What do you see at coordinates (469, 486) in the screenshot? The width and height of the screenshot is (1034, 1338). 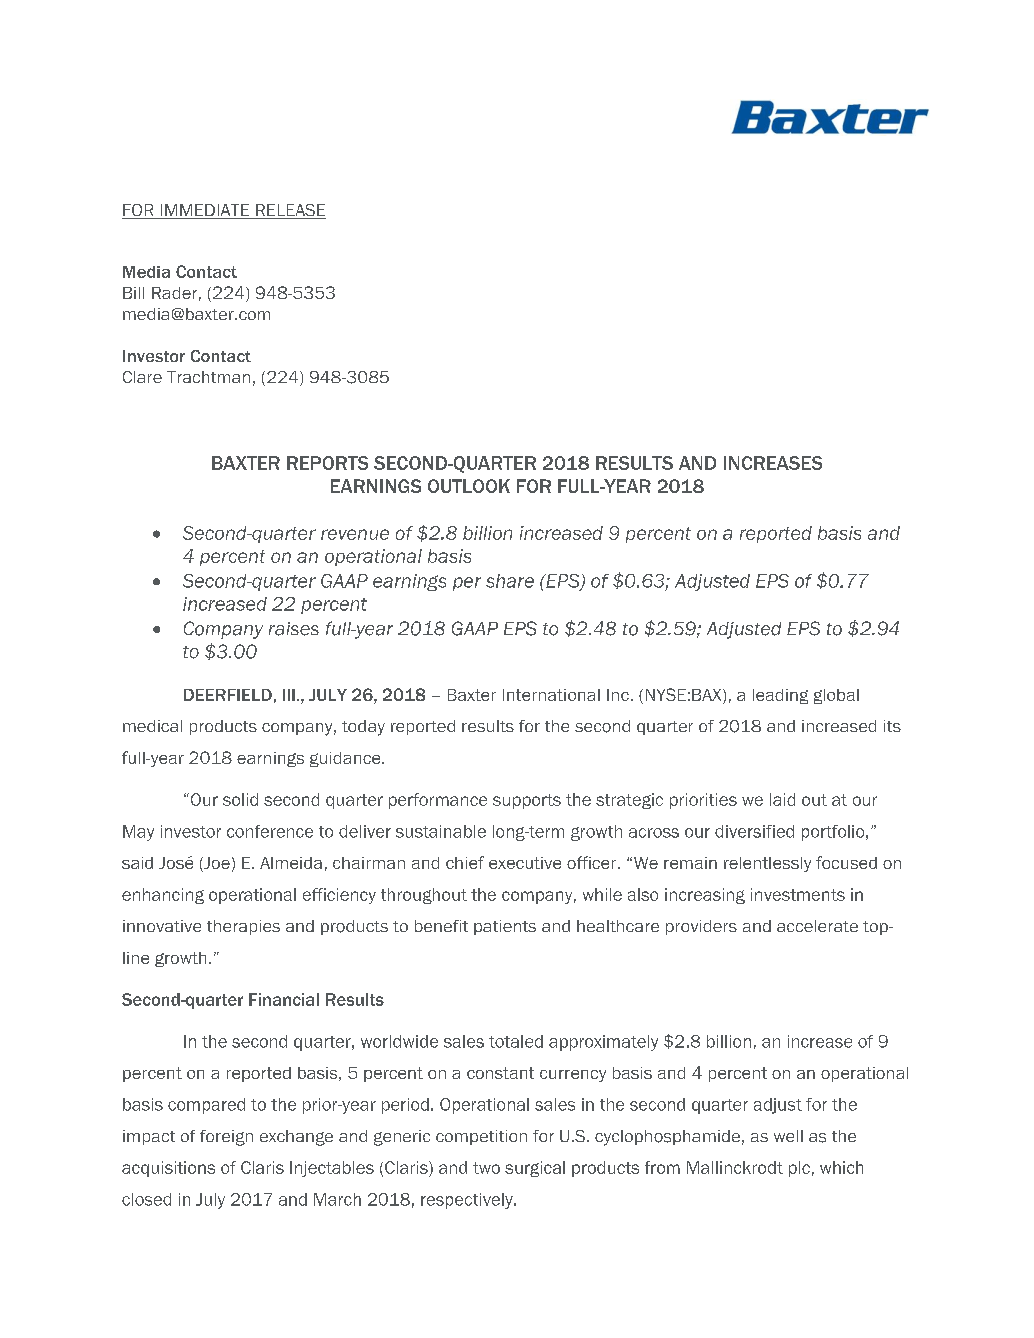 I see `OUTLOOK` at bounding box center [469, 486].
